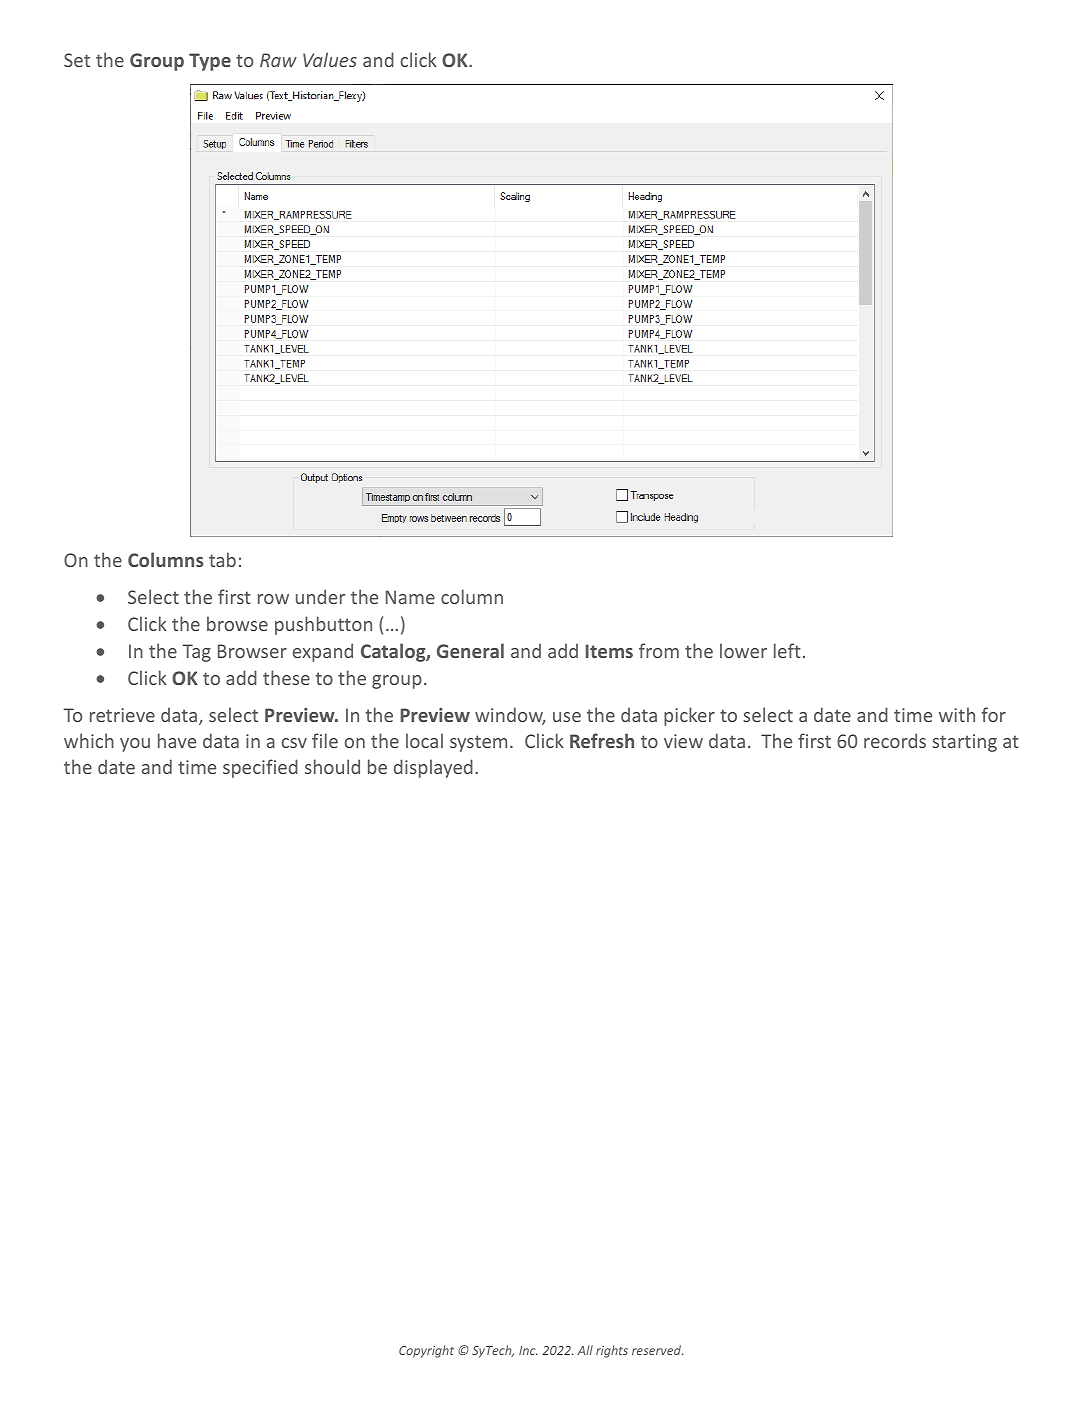 This screenshot has width=1083, height=1401. Describe the element at coordinates (410, 597) in the screenshot. I see `Name` at that location.
